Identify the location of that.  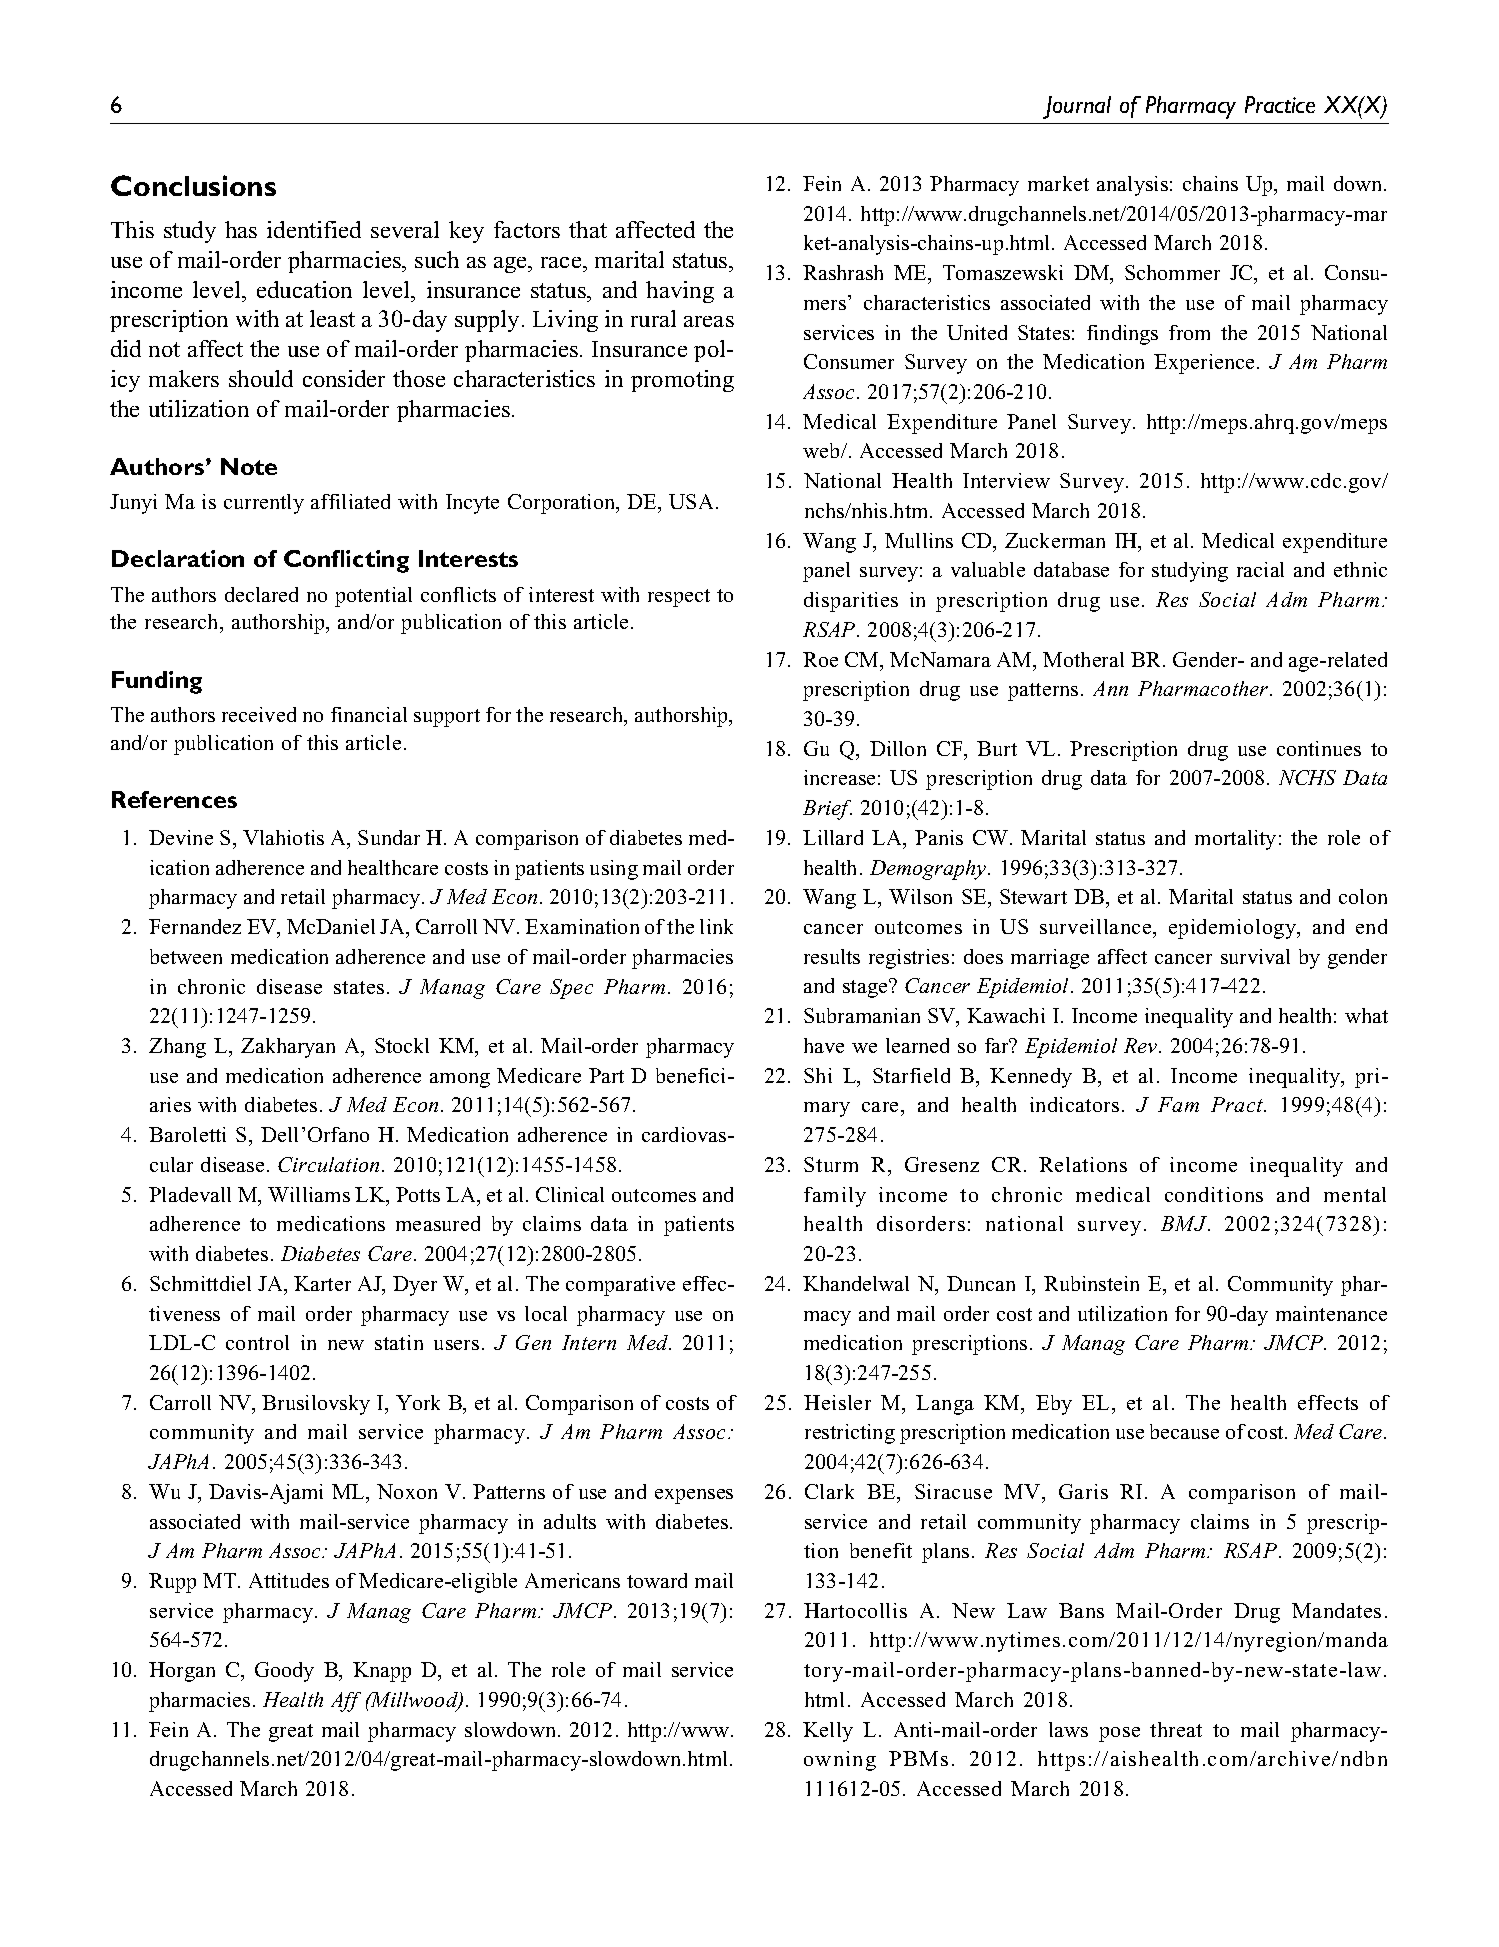
(588, 229).
